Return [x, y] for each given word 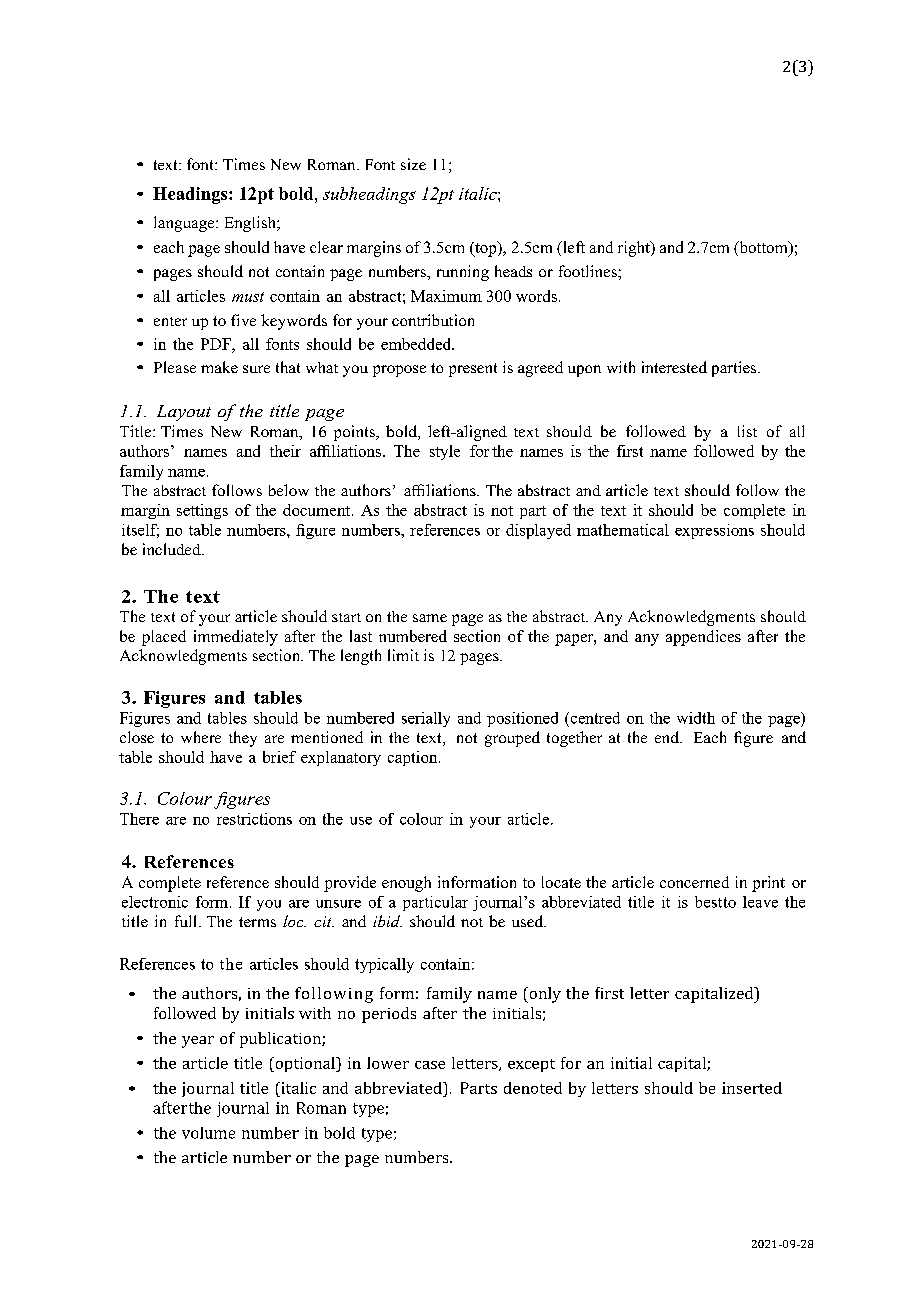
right [635, 249]
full [185, 921]
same [430, 618]
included [173, 549]
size [413, 164]
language [185, 224]
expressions [714, 531]
